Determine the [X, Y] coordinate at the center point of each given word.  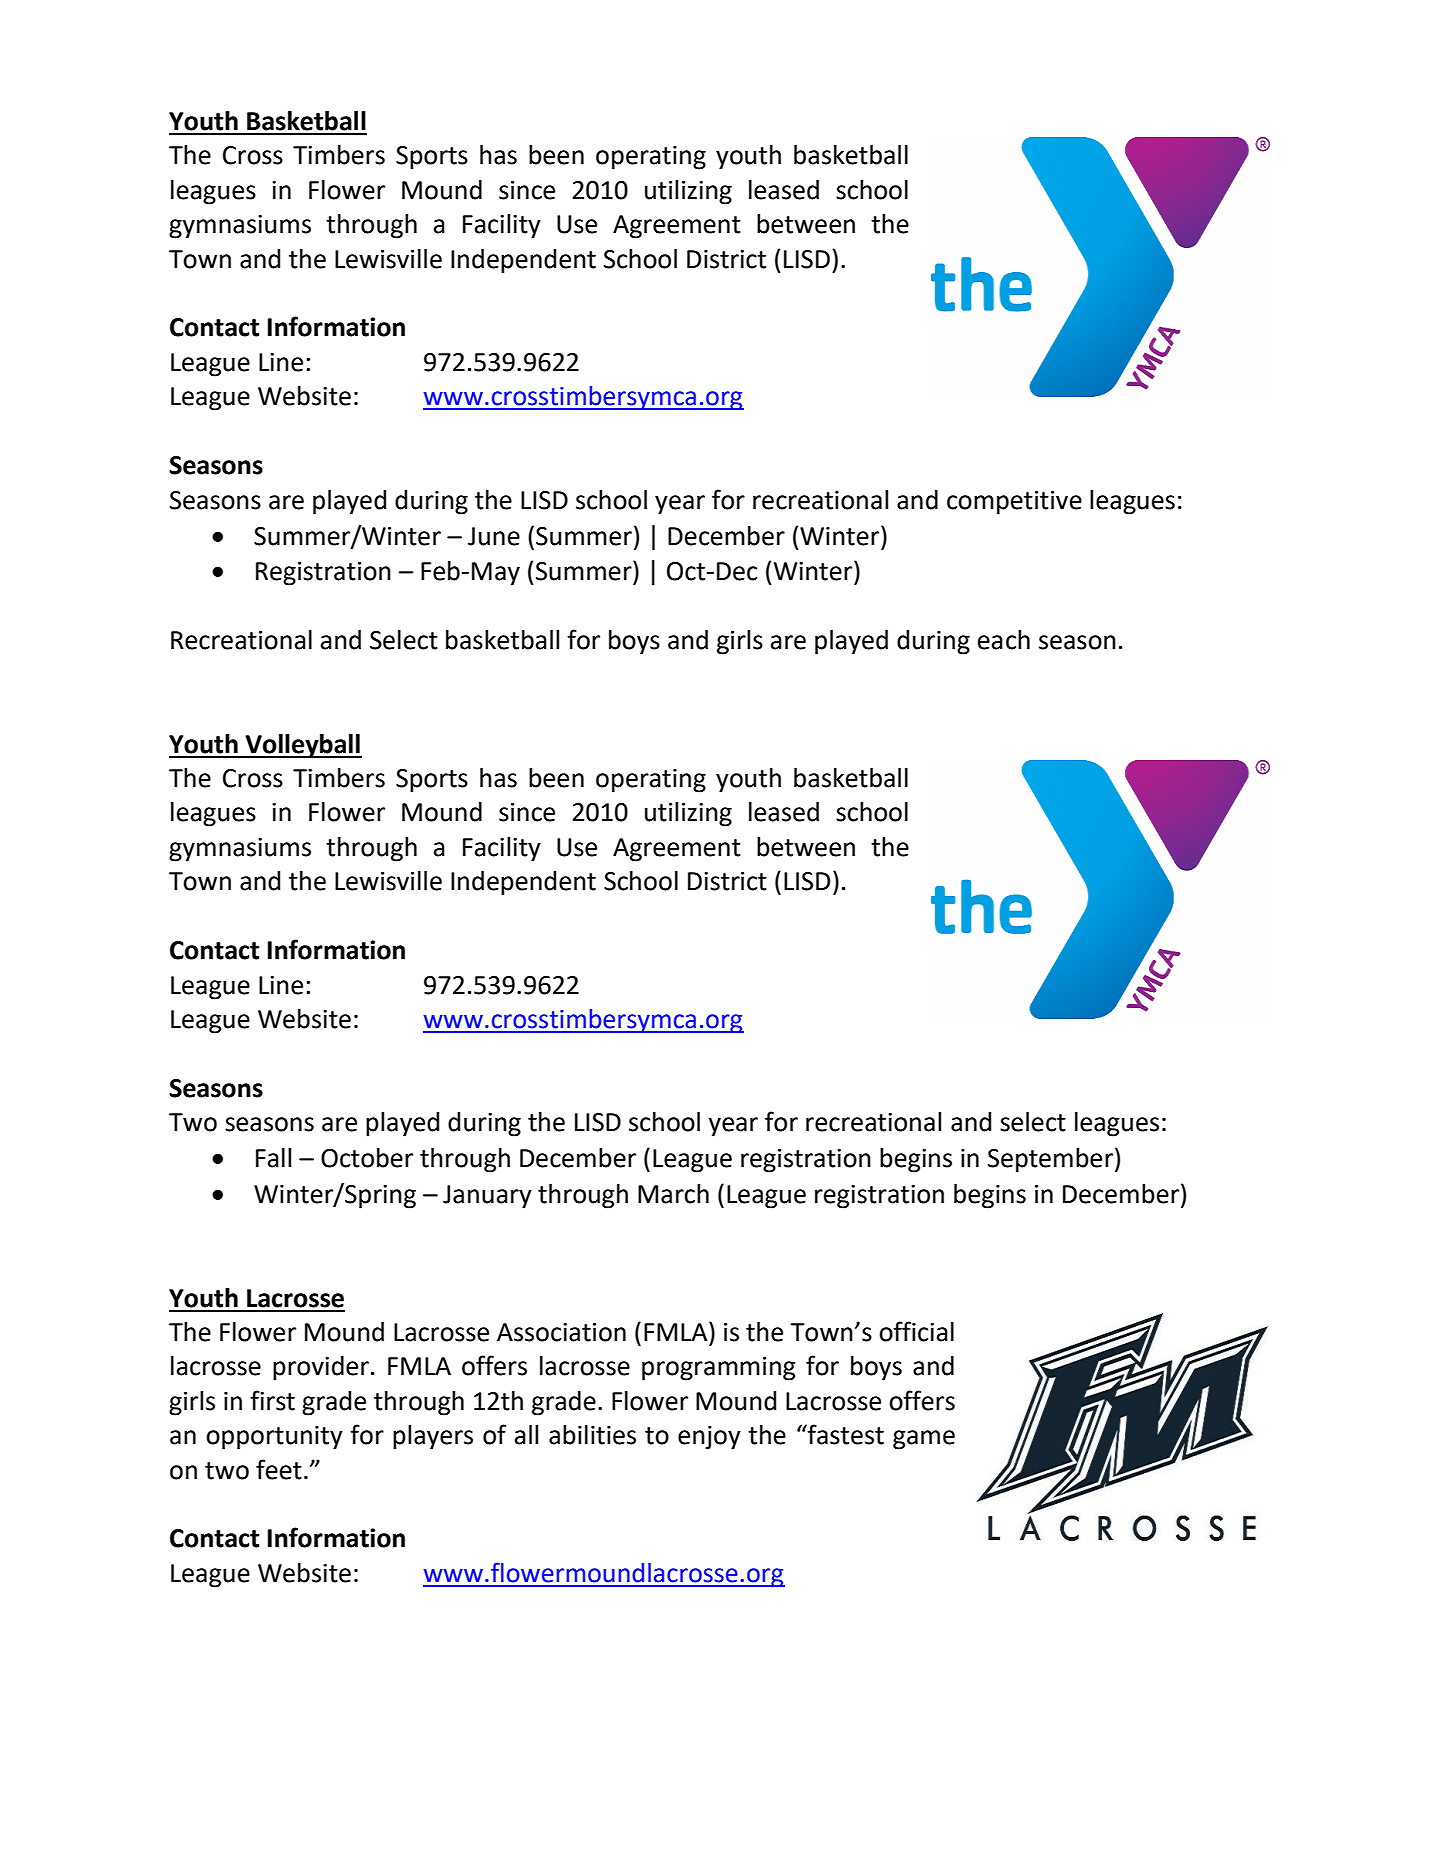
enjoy [709, 1438]
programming [719, 1369]
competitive [1014, 503]
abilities [592, 1435]
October [367, 1158]
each [1004, 640]
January [487, 1197]
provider [321, 1368]
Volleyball [302, 746]
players [433, 1437]
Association [561, 1332]
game [924, 1440]
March [673, 1194]
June [494, 536]
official [916, 1331]
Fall [273, 1158]
